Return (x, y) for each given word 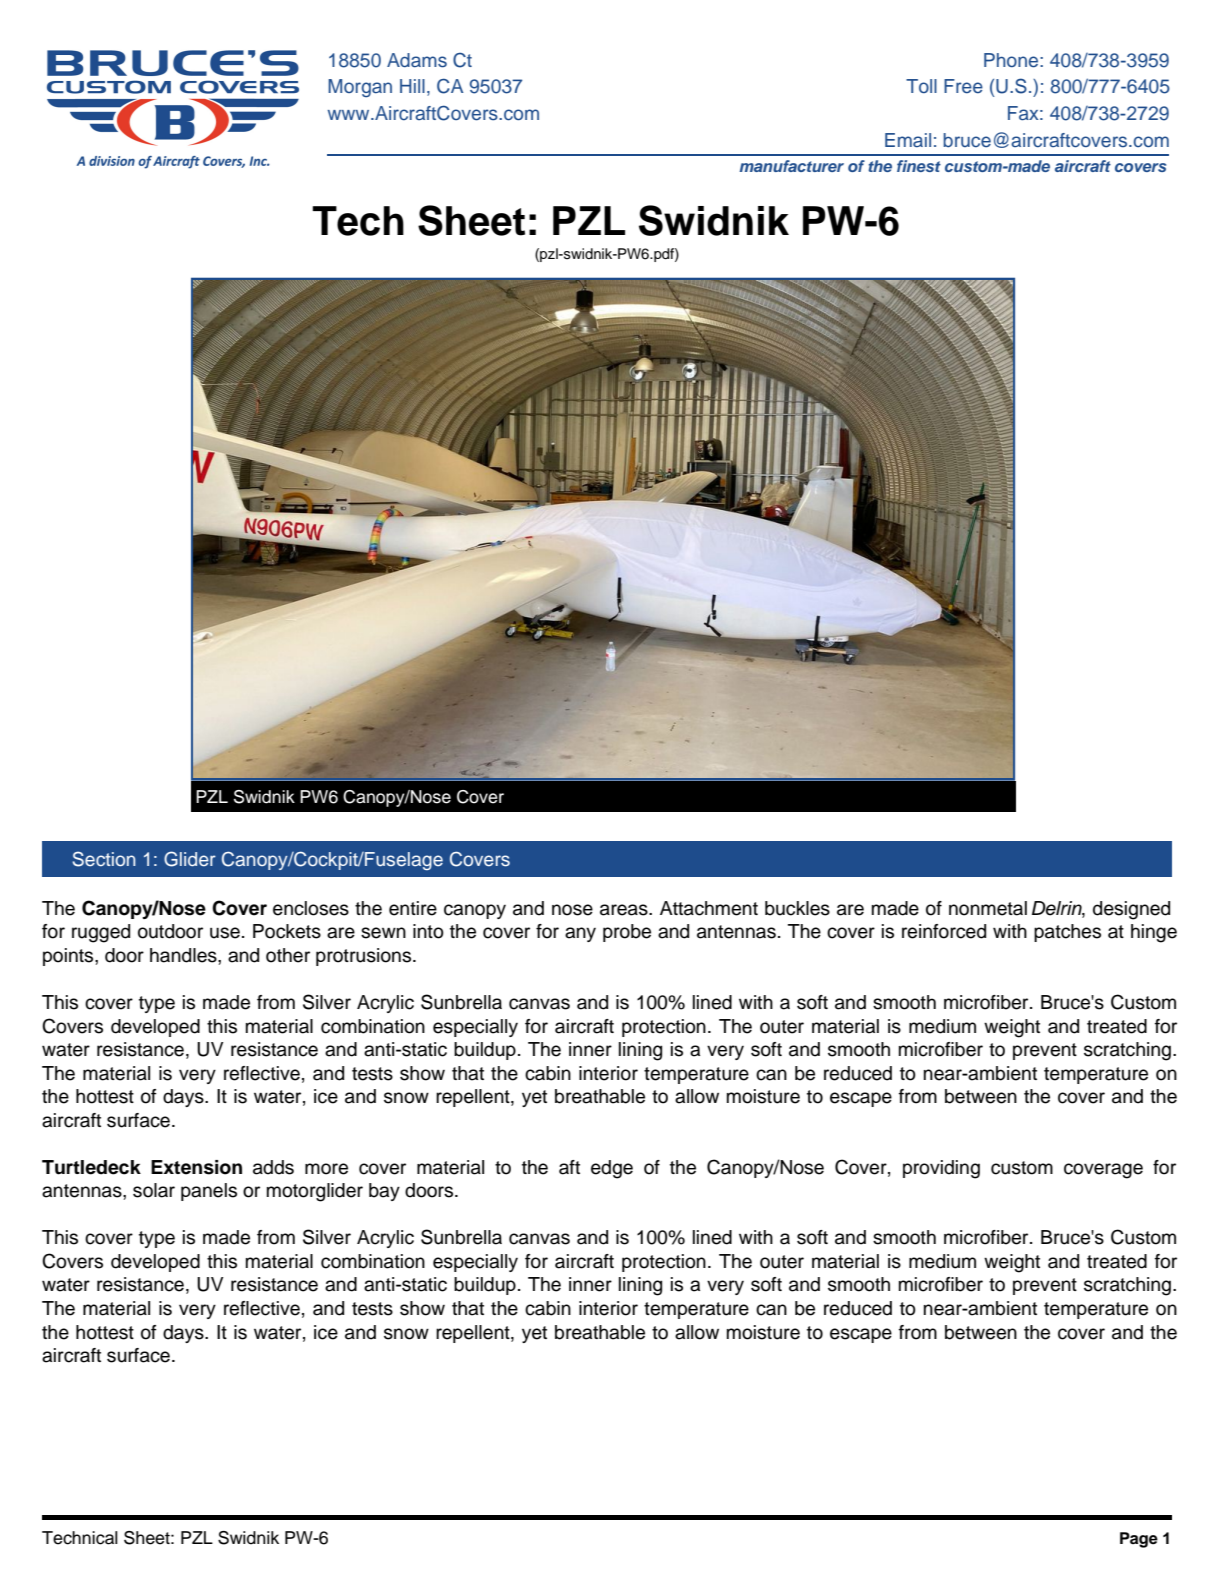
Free (963, 86)
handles (184, 955)
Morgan (360, 88)
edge (612, 1169)
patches (1067, 933)
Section (104, 859)
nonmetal (988, 908)
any (580, 934)
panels (209, 1192)
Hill (412, 86)
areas (625, 910)
